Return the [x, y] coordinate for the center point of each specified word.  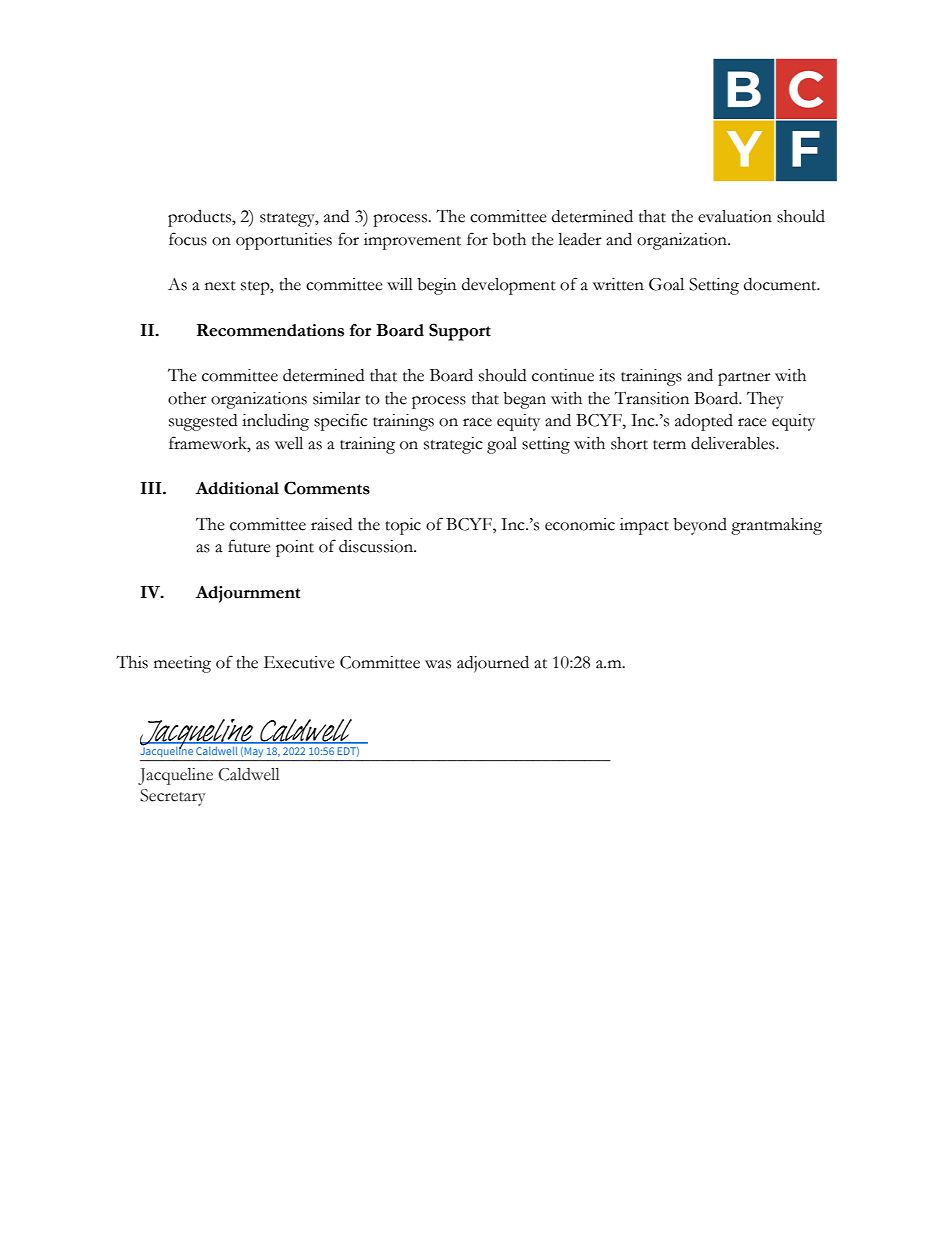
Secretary [173, 797]
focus [188, 239]
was [438, 664]
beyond [700, 526]
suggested [203, 422]
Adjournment [248, 594]
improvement [412, 241]
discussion [377, 546]
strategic [453, 445]
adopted [704, 422]
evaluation [735, 216]
